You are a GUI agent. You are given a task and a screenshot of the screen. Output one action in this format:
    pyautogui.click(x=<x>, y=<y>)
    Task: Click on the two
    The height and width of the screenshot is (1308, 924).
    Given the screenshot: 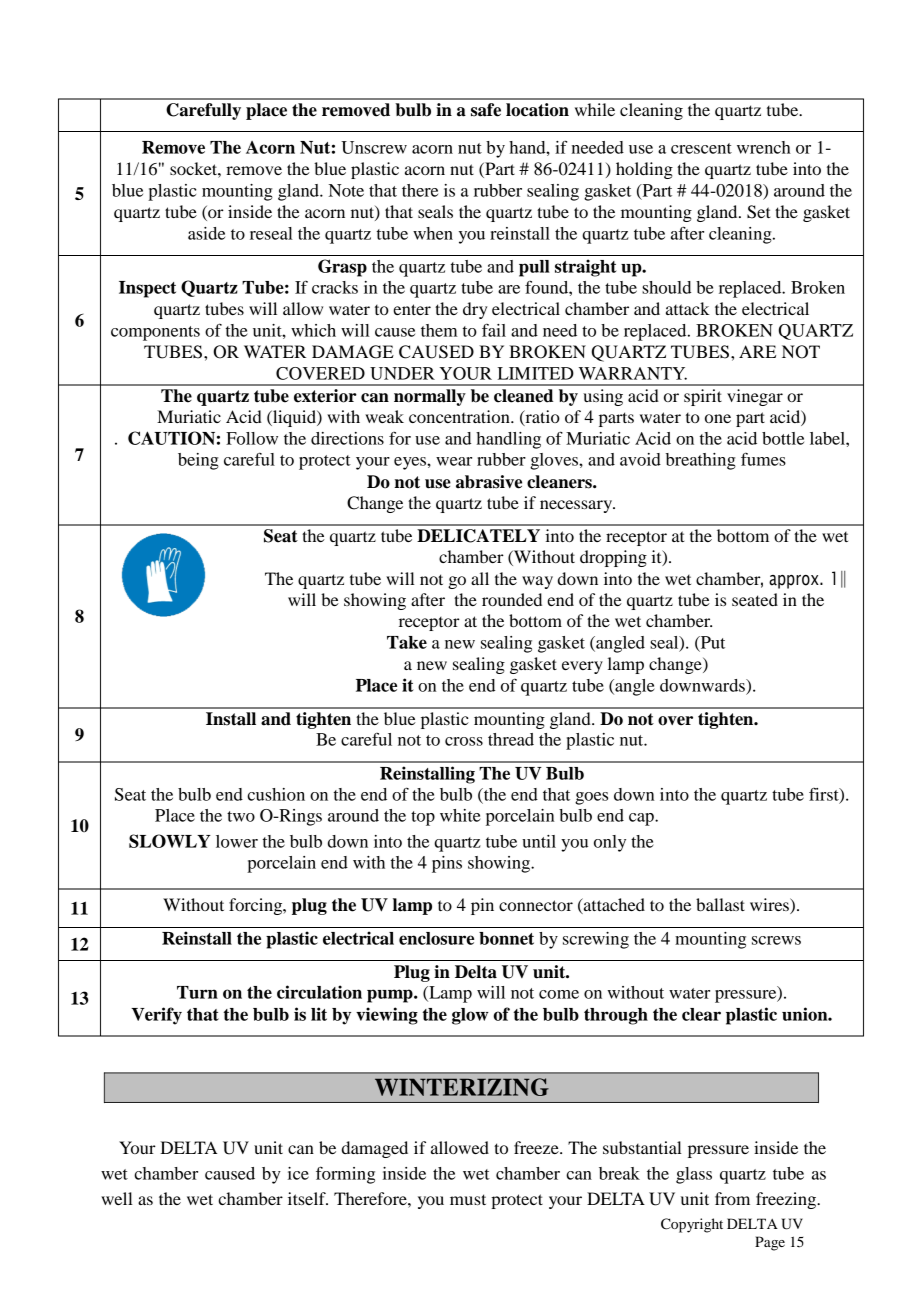 What is the action you would take?
    pyautogui.click(x=241, y=816)
